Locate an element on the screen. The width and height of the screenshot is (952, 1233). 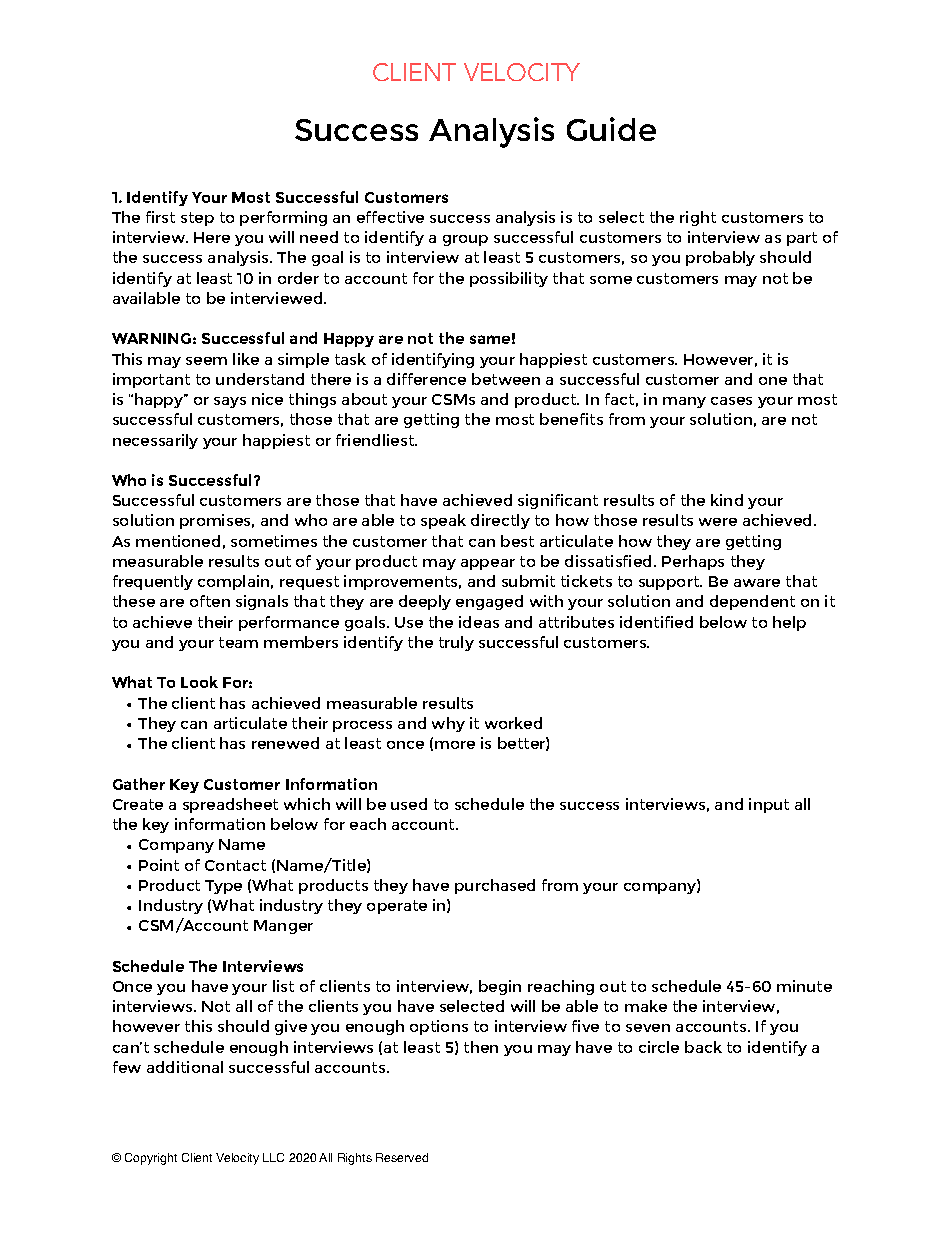
dependent is located at coordinates (752, 602).
